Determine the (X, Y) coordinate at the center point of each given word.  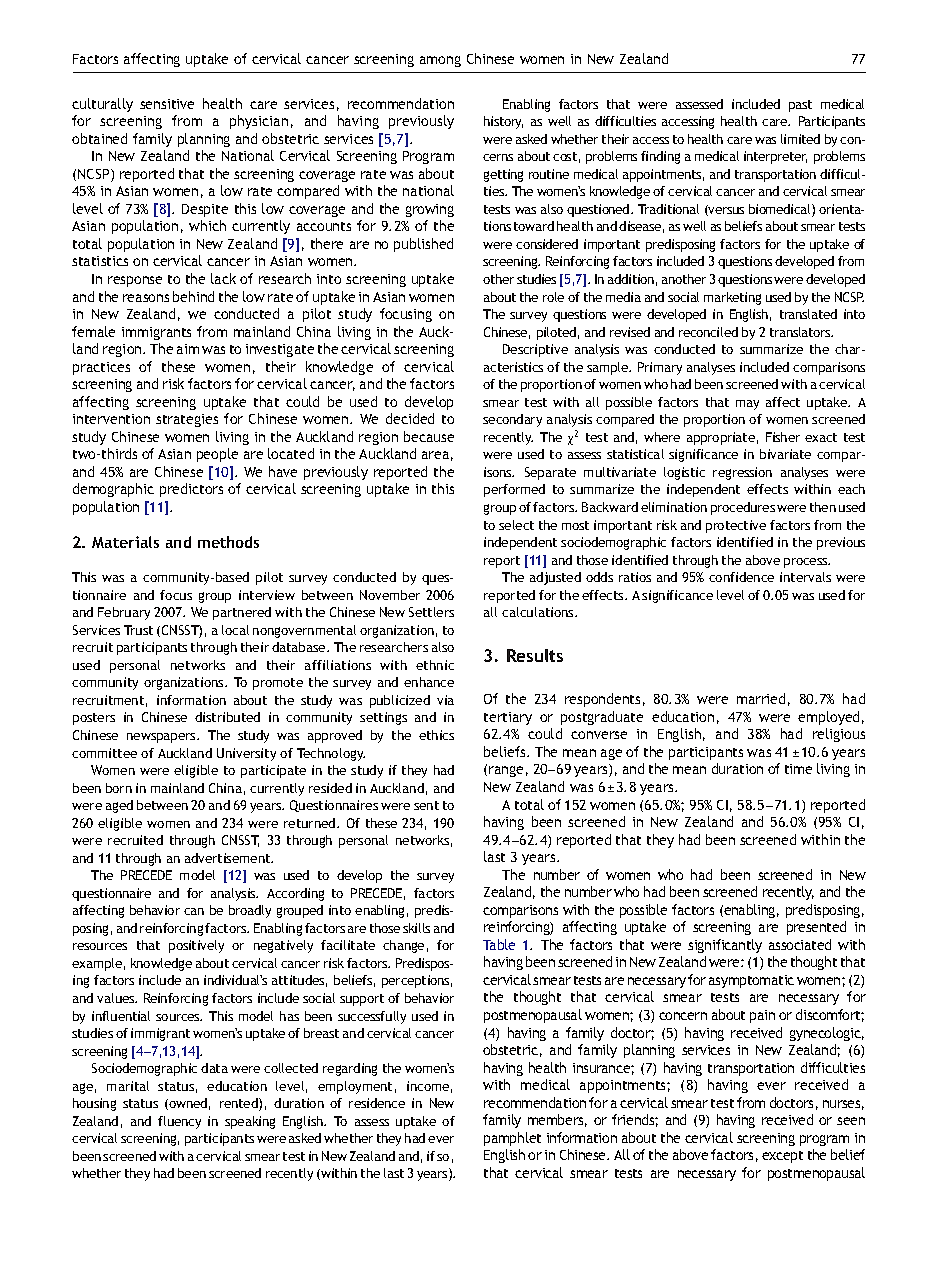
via (445, 700)
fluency (179, 1122)
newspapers (162, 738)
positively (196, 946)
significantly (725, 946)
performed (514, 490)
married (761, 698)
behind (193, 296)
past (800, 106)
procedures (743, 508)
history (503, 122)
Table (499, 944)
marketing (732, 298)
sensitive (167, 104)
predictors (191, 490)
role (553, 297)
